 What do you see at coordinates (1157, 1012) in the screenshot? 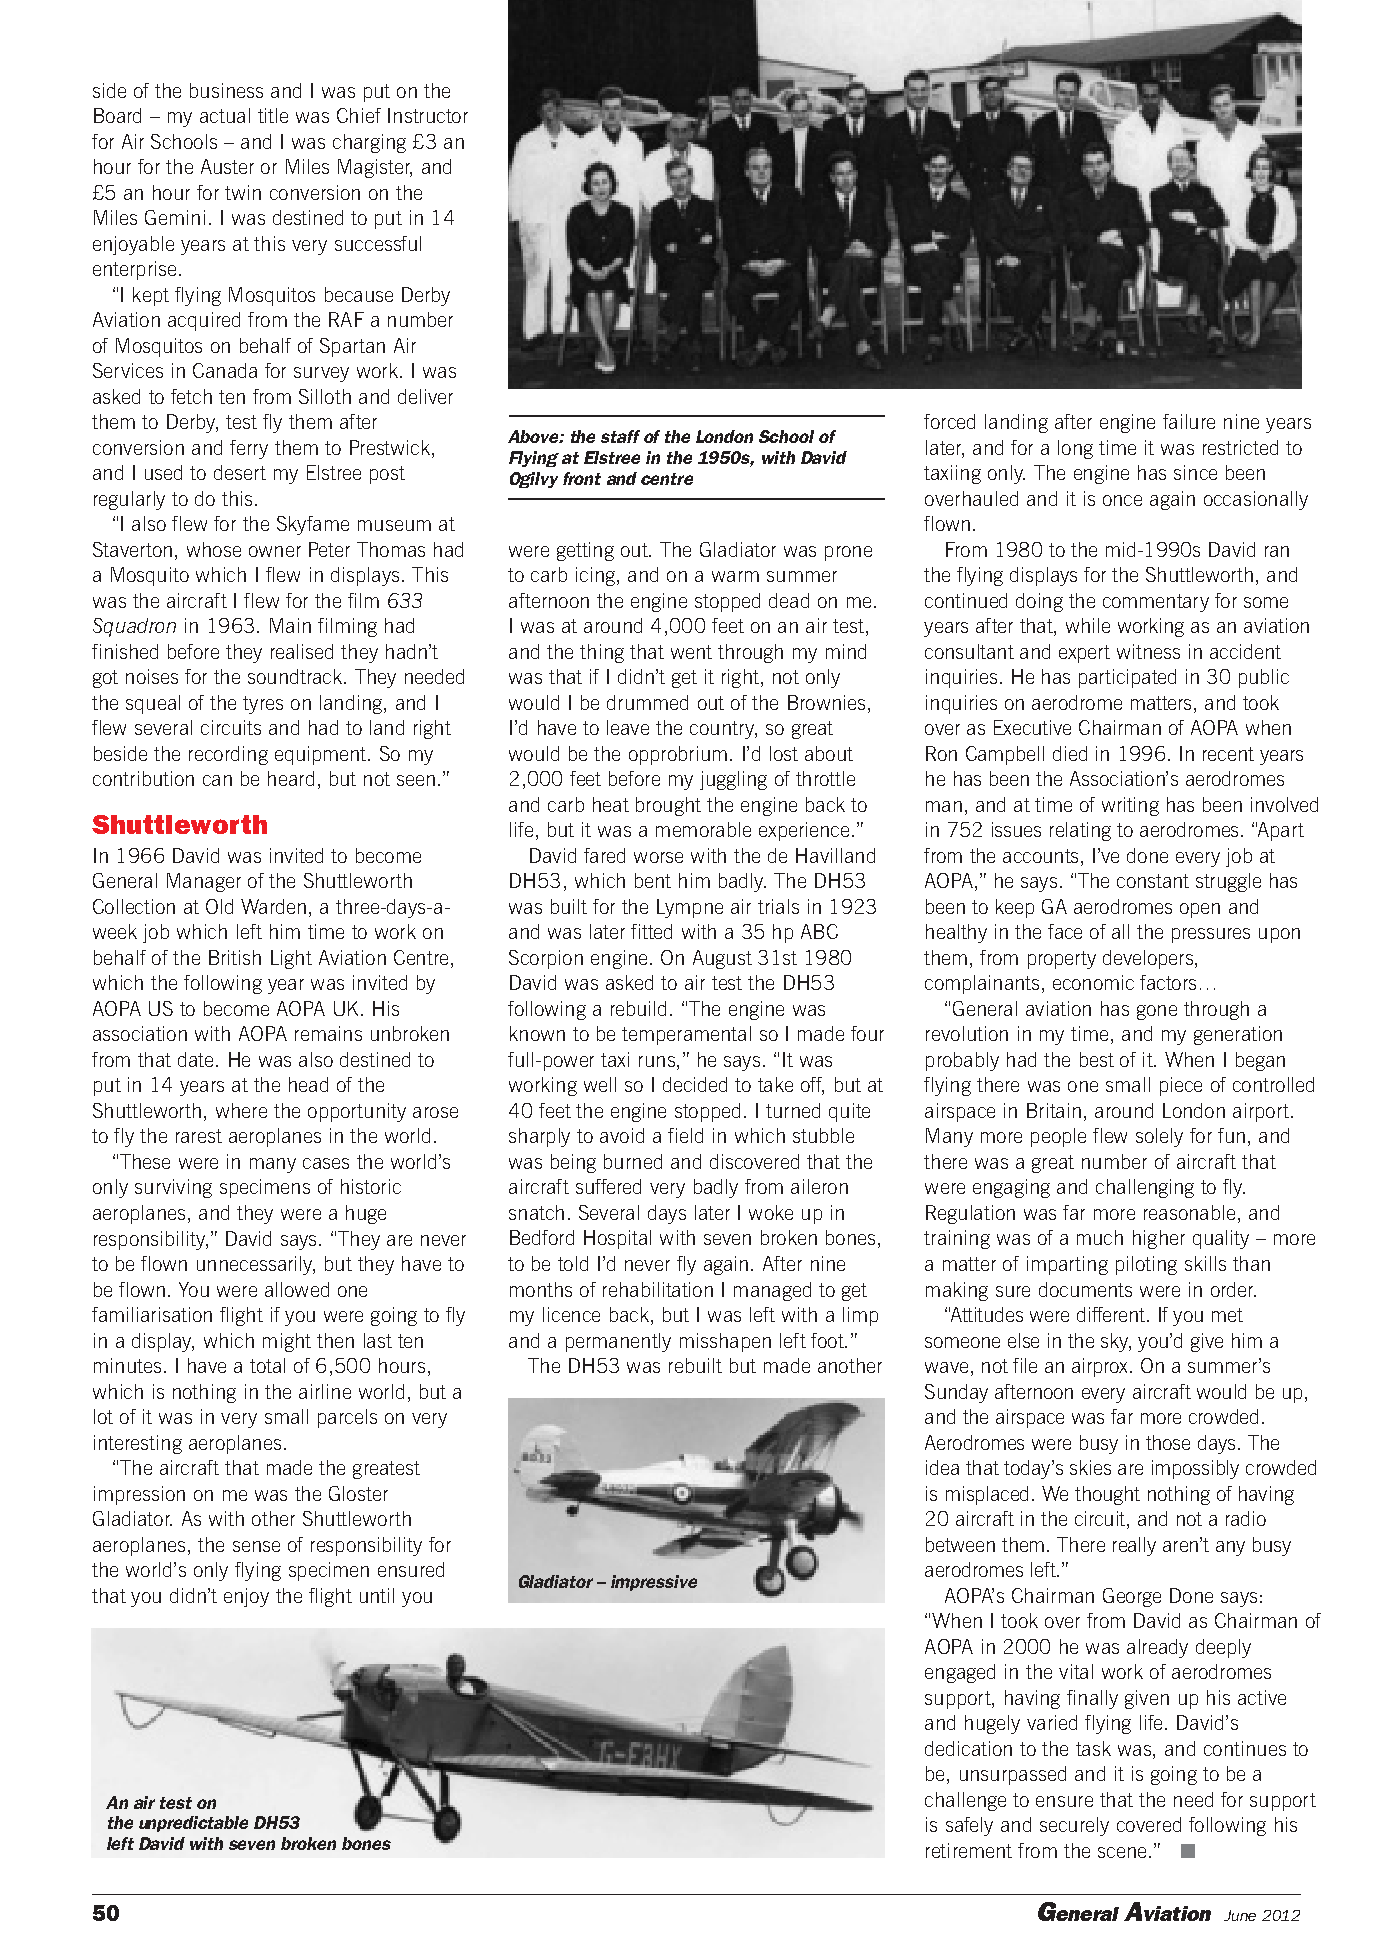
I see `gone` at bounding box center [1157, 1012].
